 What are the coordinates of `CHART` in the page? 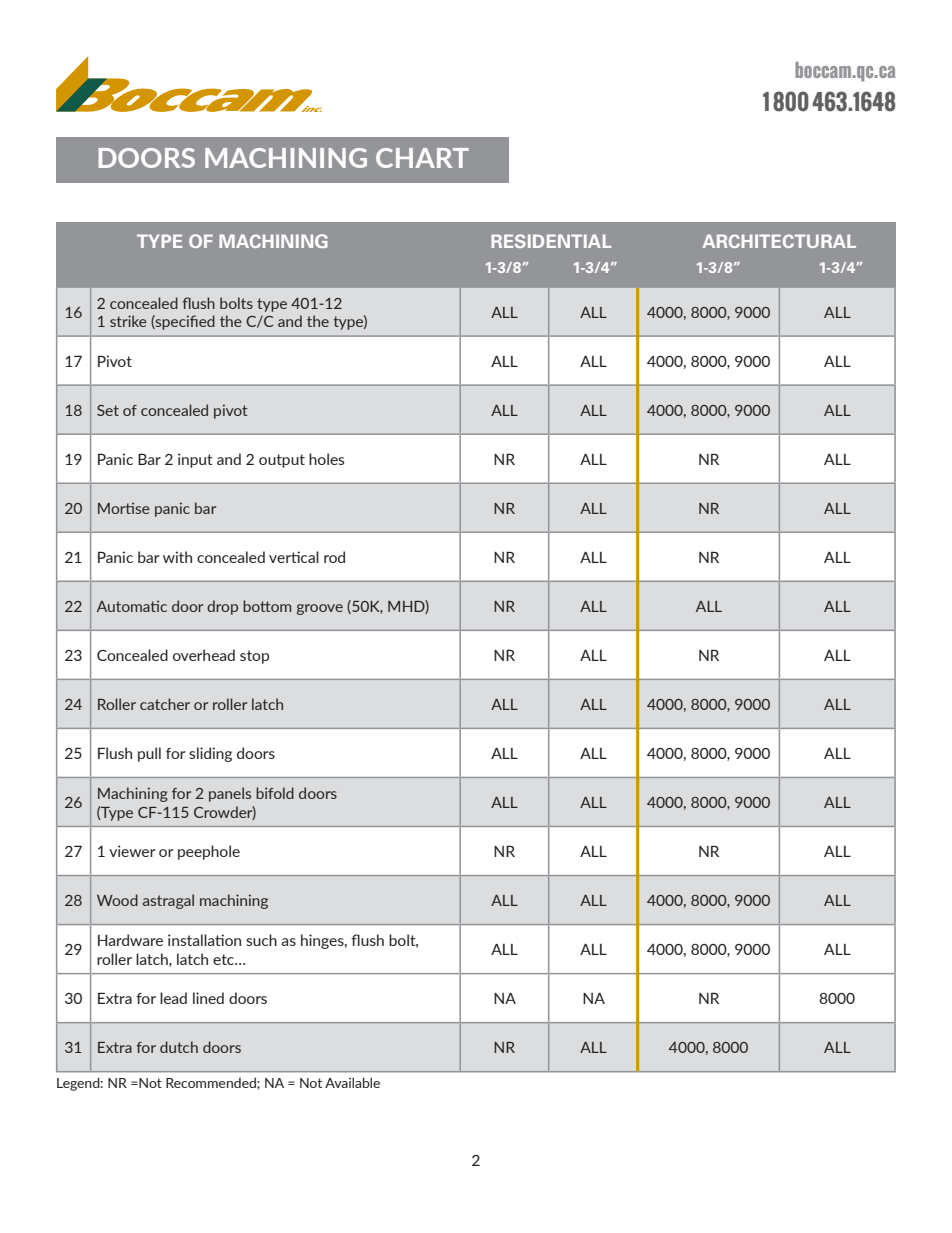 It's located at (422, 158).
